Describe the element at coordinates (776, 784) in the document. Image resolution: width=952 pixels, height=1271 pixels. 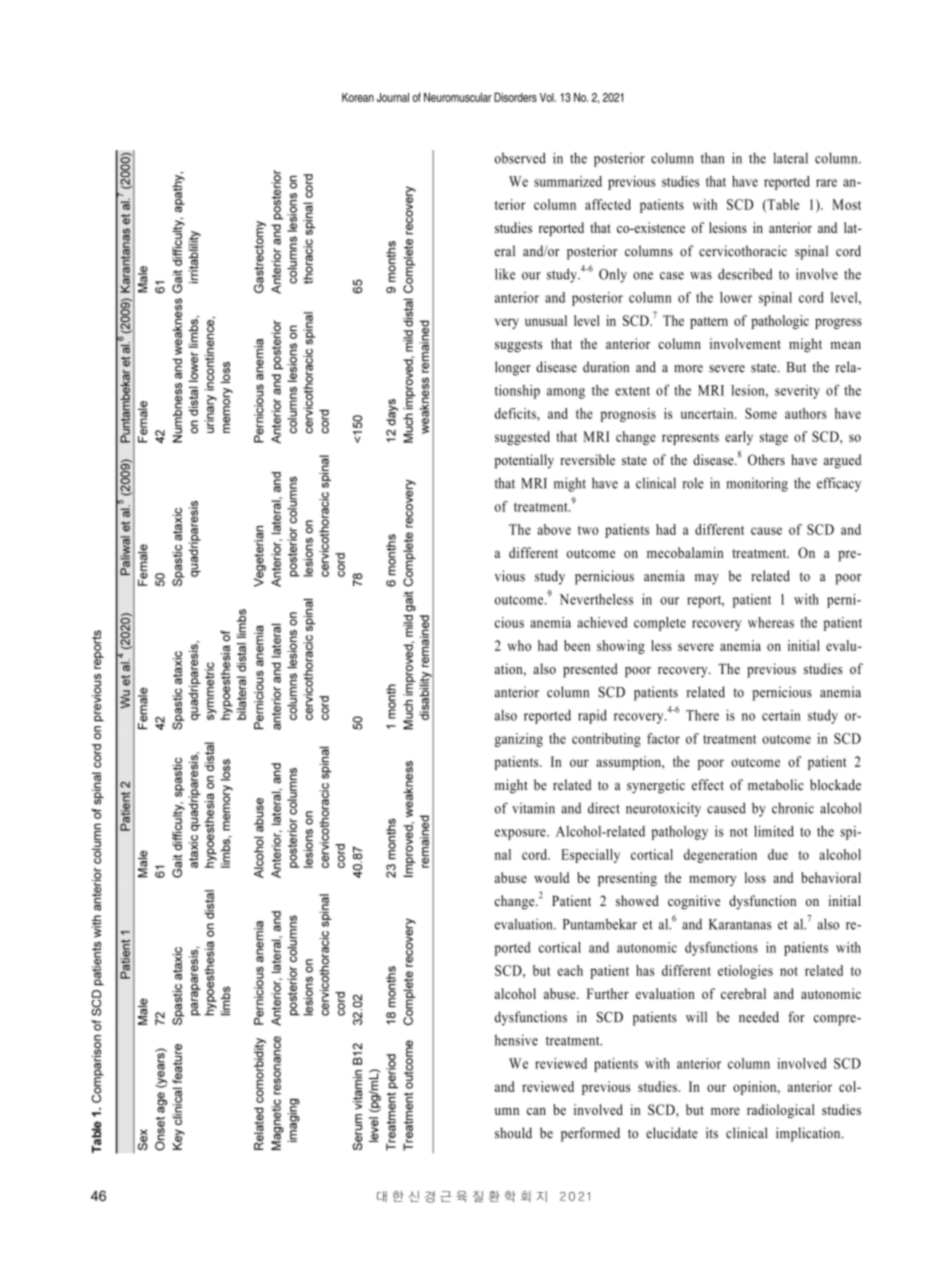
I see `metabolic` at that location.
